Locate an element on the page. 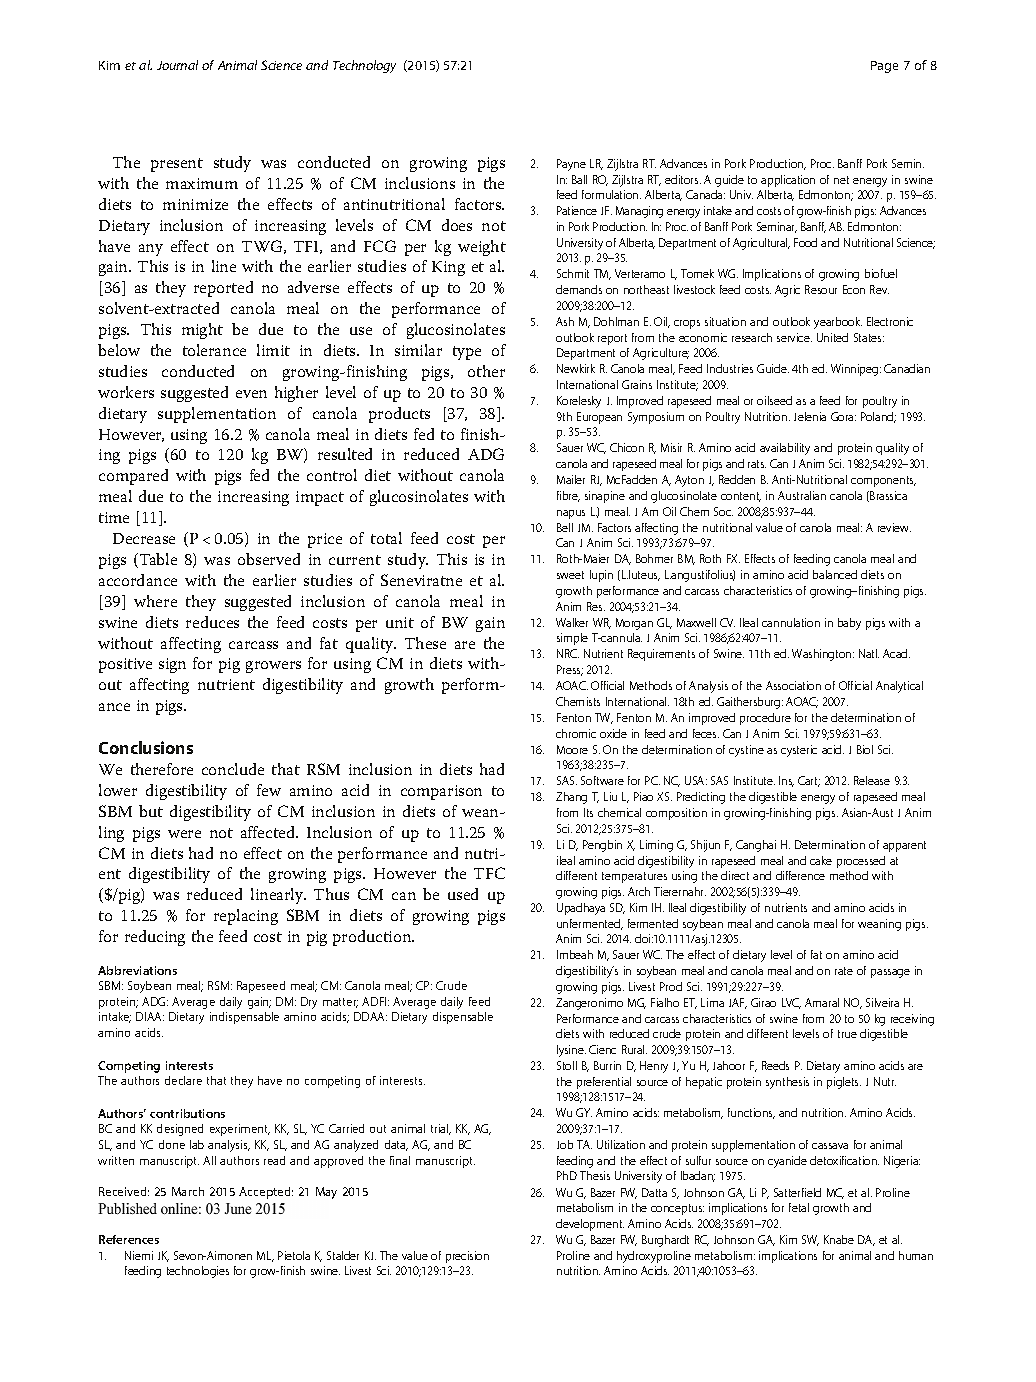 Image resolution: width=1036 pixels, height=1382 pixels. Journal is located at coordinates (177, 65).
